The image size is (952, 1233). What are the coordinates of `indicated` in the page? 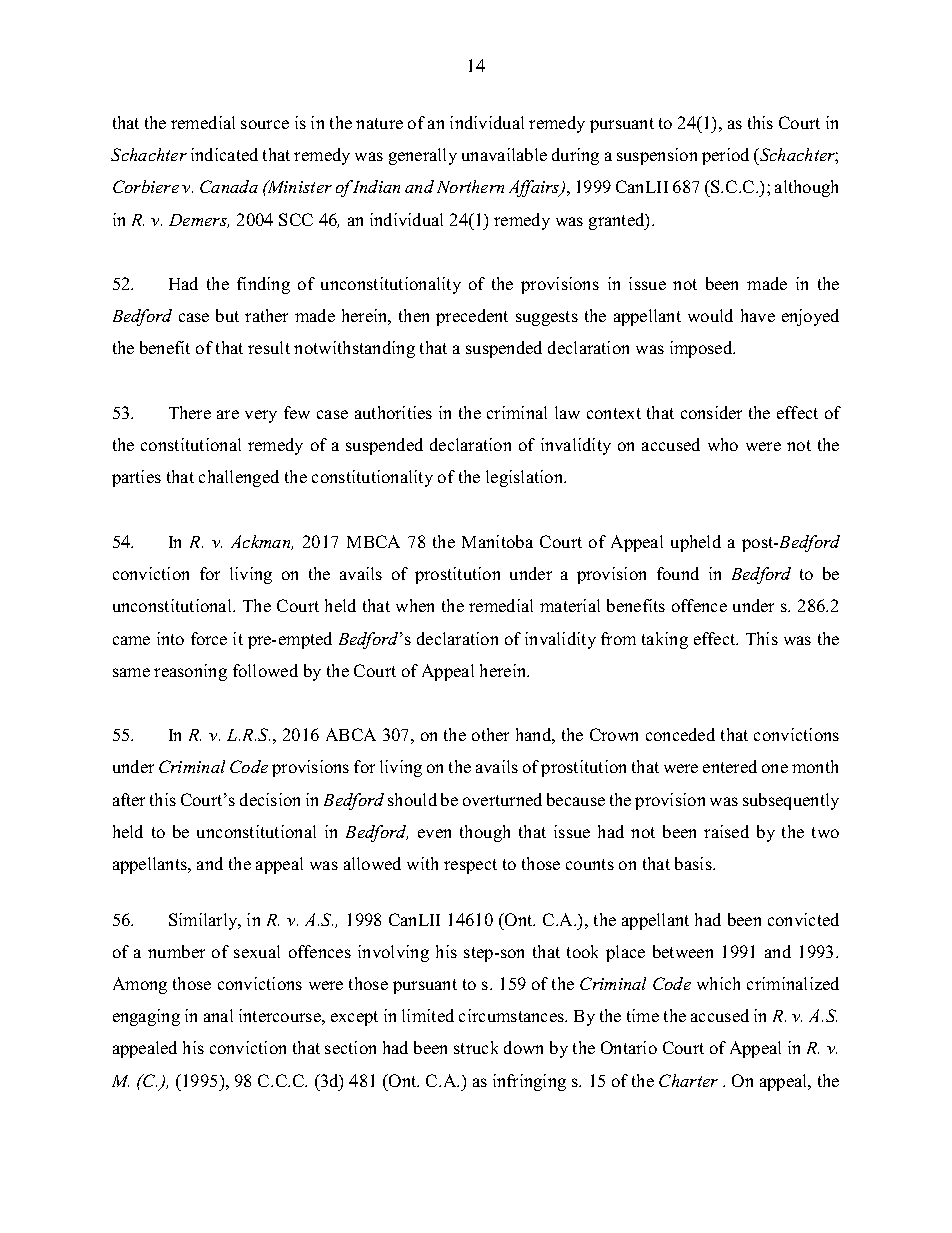 It's located at (224, 154).
